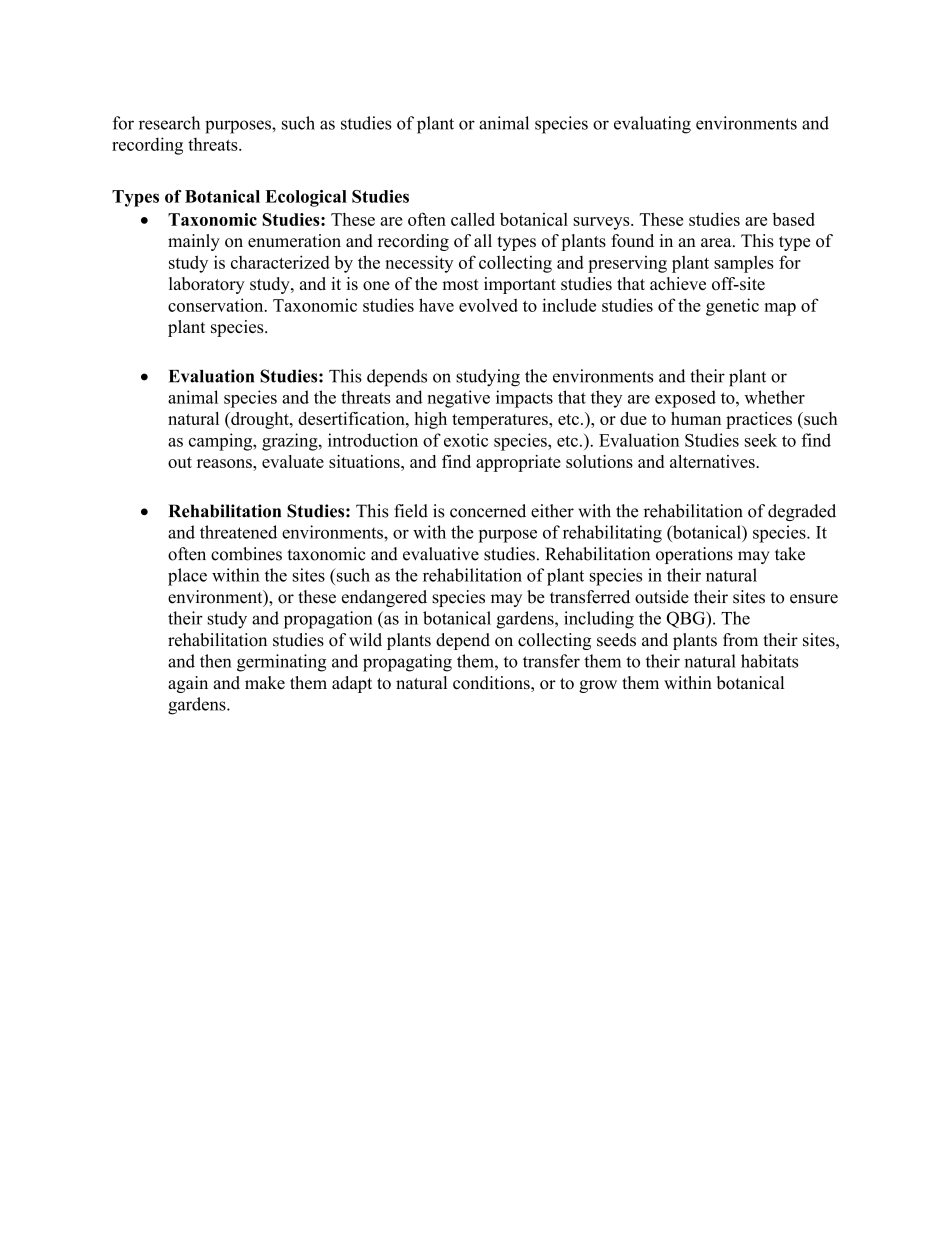  What do you see at coordinates (265, 683) in the image?
I see `make` at bounding box center [265, 683].
